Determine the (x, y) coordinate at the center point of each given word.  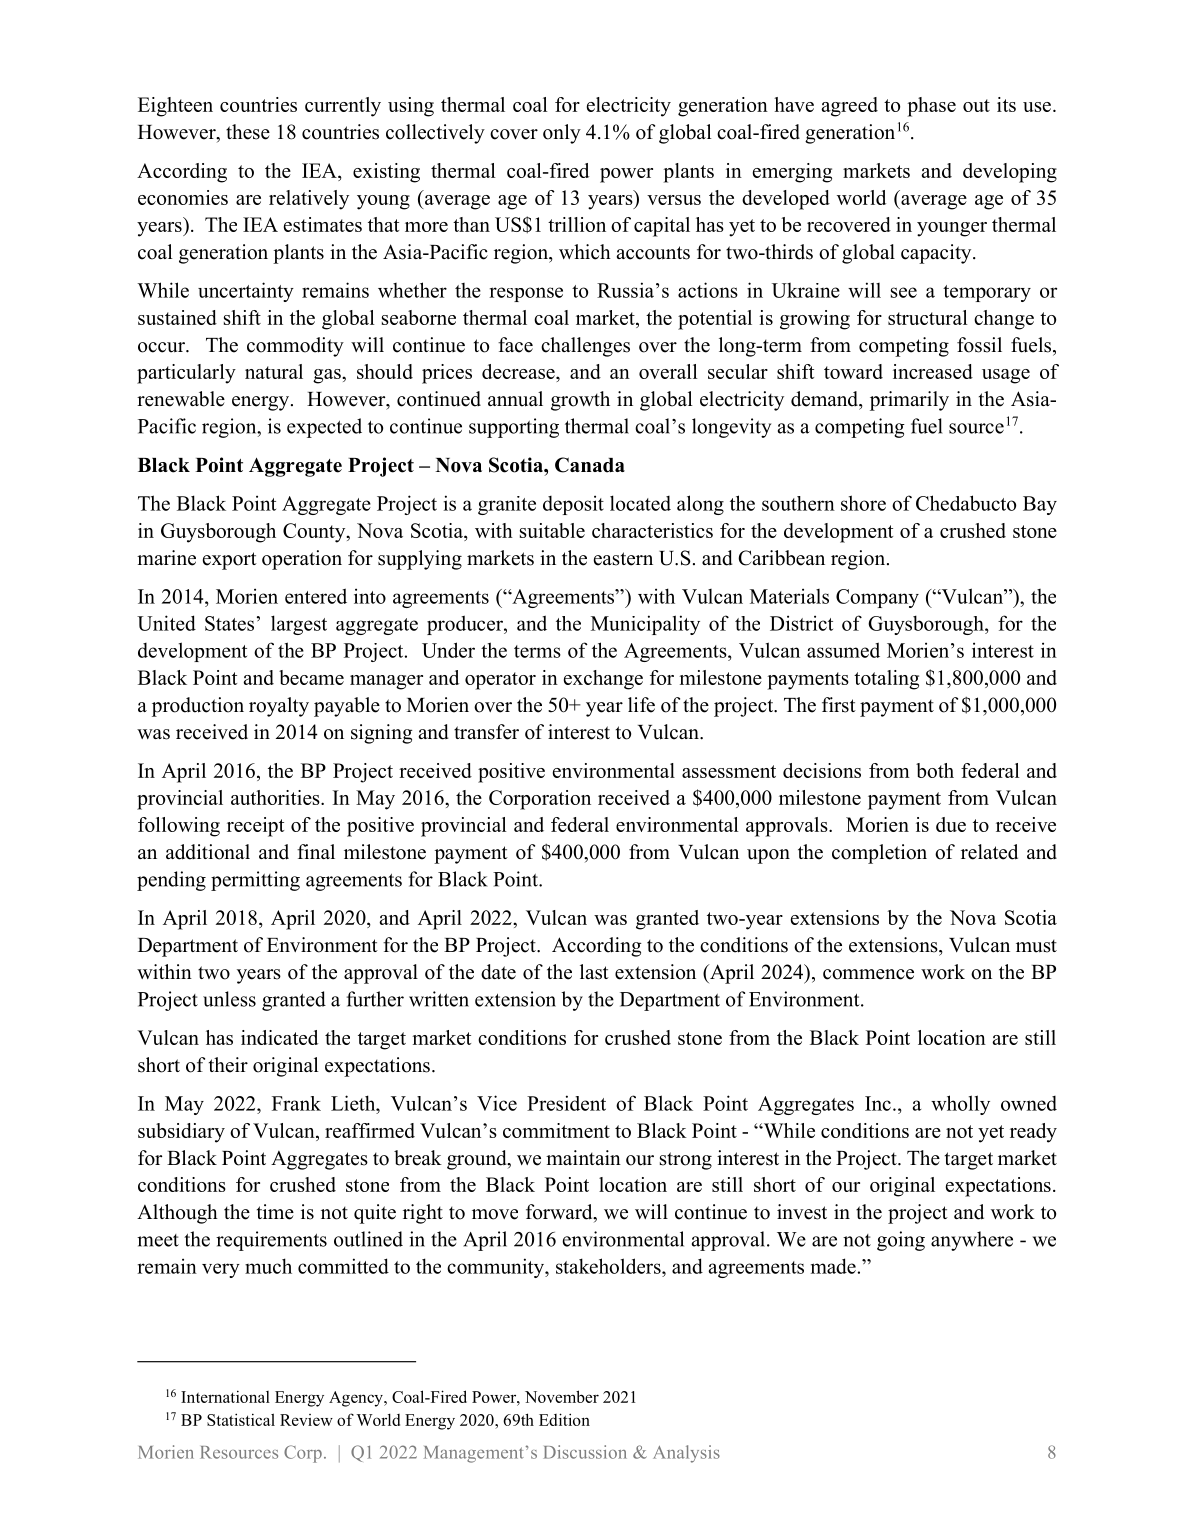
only (562, 134)
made (833, 1266)
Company (877, 598)
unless (229, 999)
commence (868, 974)
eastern (623, 559)
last (594, 972)
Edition (564, 1419)
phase (932, 107)
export (230, 561)
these (248, 132)
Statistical (241, 1419)
